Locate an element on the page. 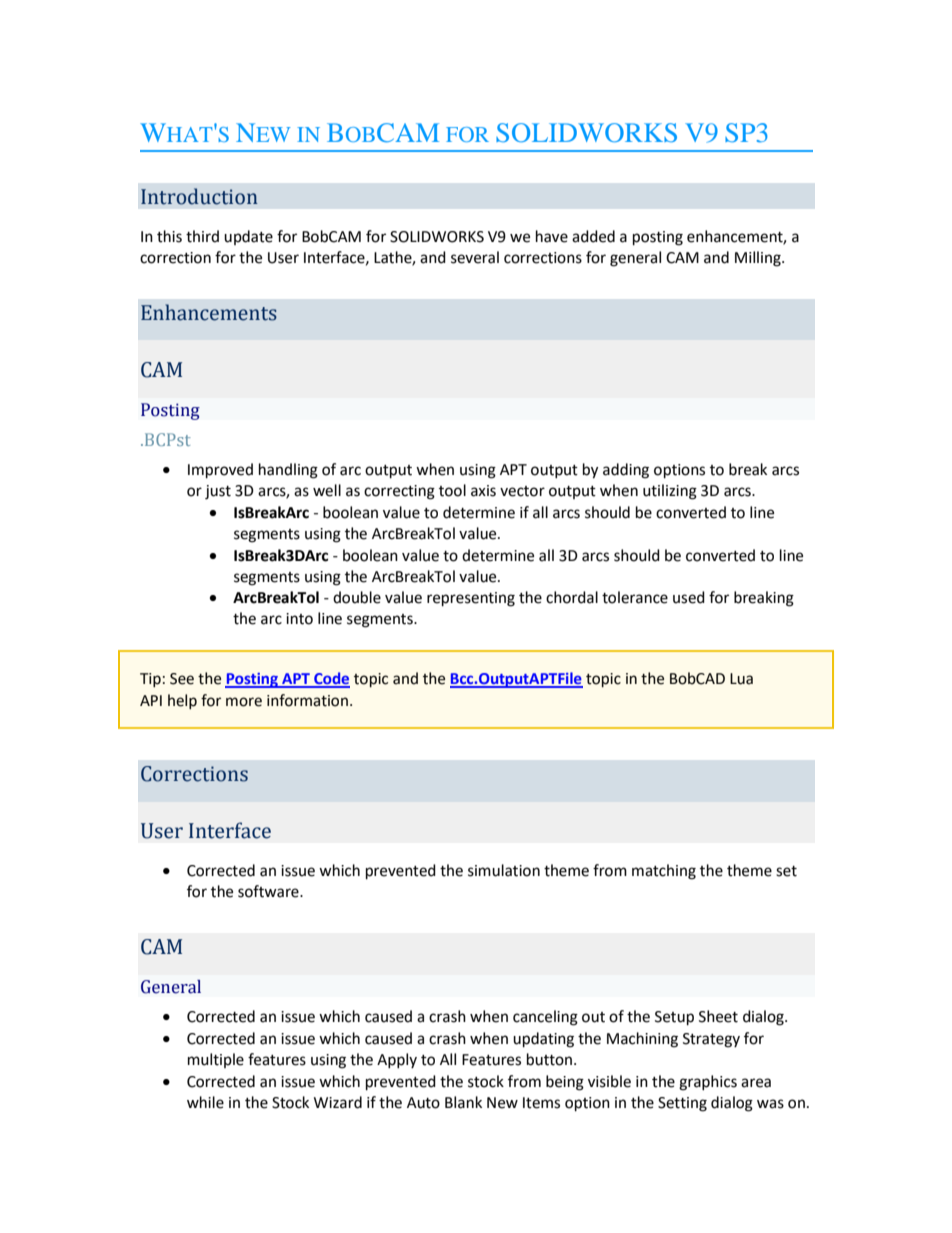  simulation is located at coordinates (504, 870).
